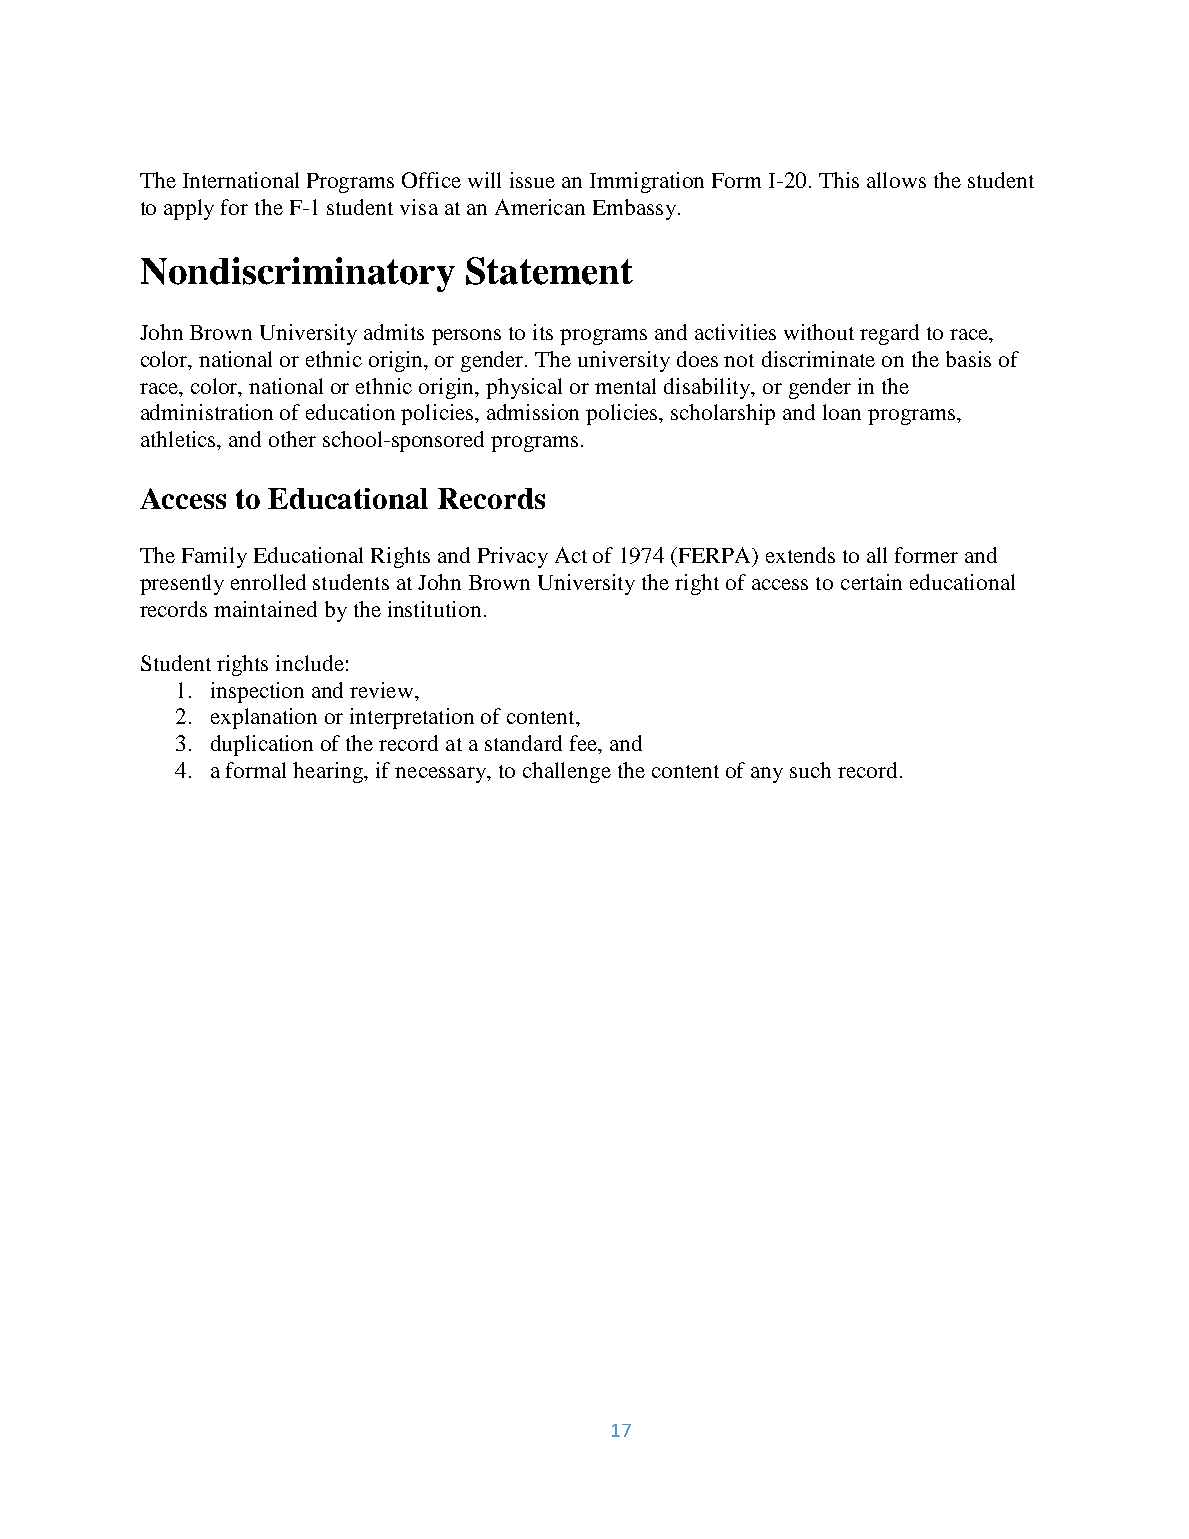  What do you see at coordinates (810, 770) in the page?
I see `such` at bounding box center [810, 770].
